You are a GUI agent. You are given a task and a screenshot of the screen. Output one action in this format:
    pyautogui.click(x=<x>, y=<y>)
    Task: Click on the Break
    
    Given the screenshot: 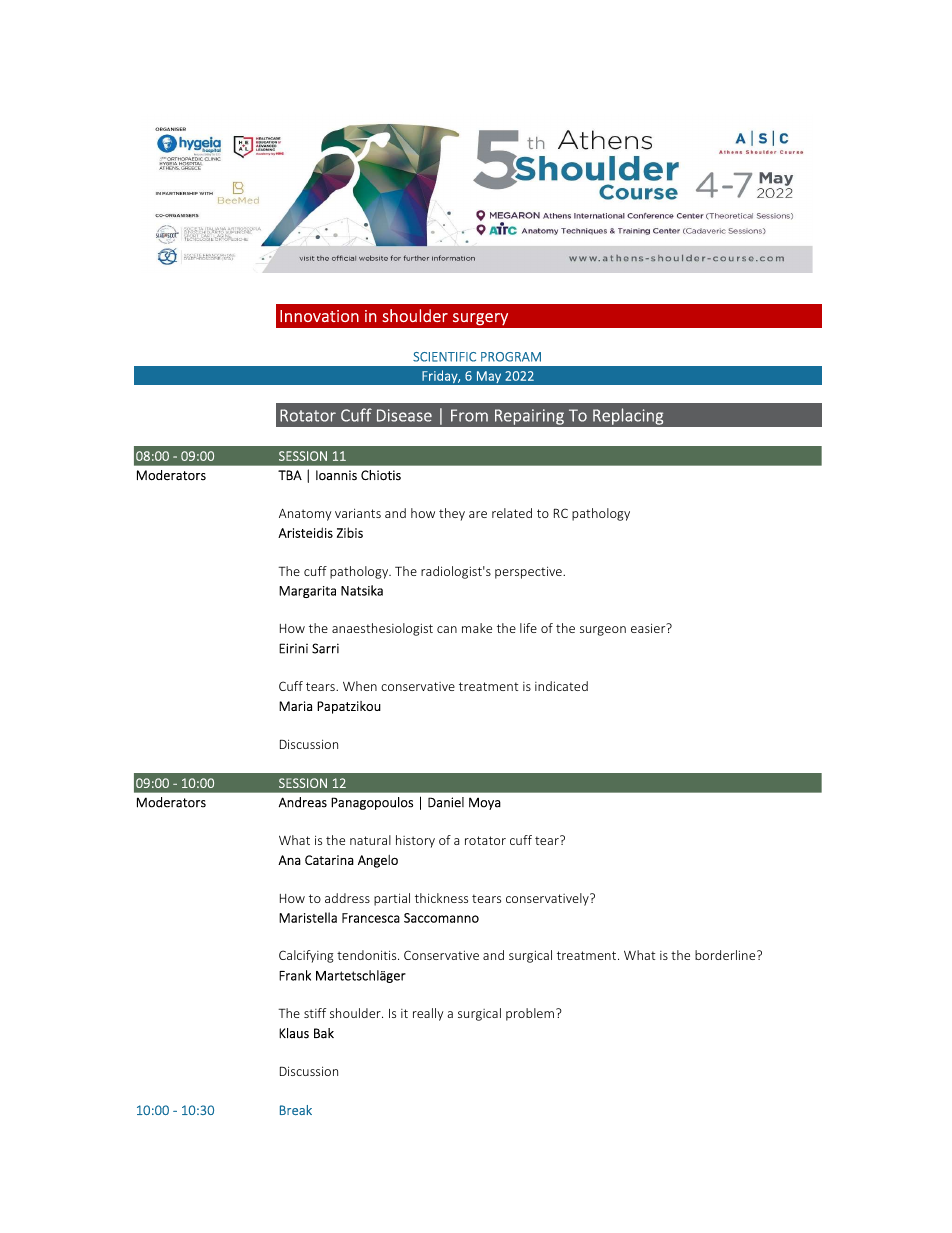 What is the action you would take?
    pyautogui.click(x=296, y=1110)
